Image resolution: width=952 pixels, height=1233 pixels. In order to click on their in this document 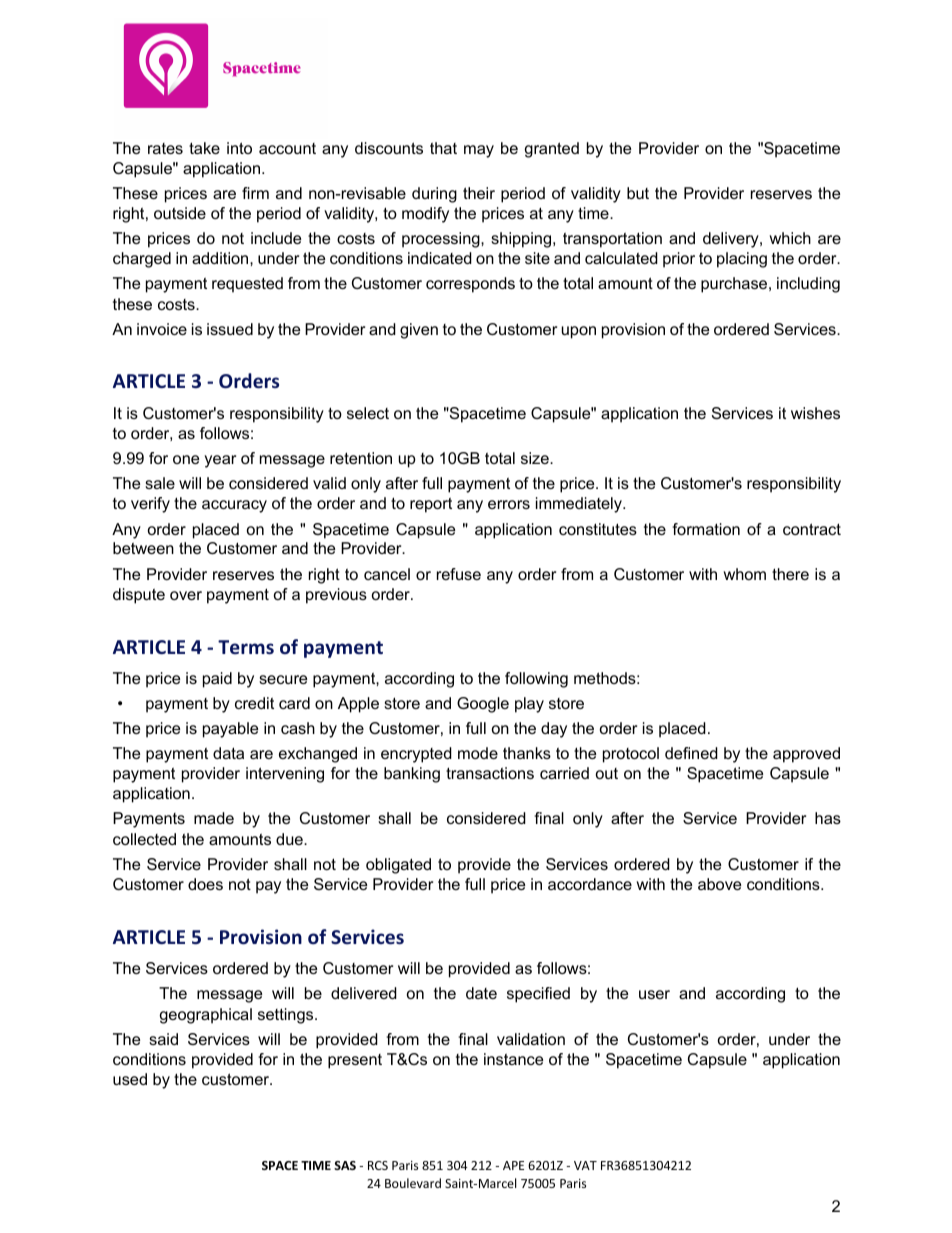, I will do `click(479, 193)`.
